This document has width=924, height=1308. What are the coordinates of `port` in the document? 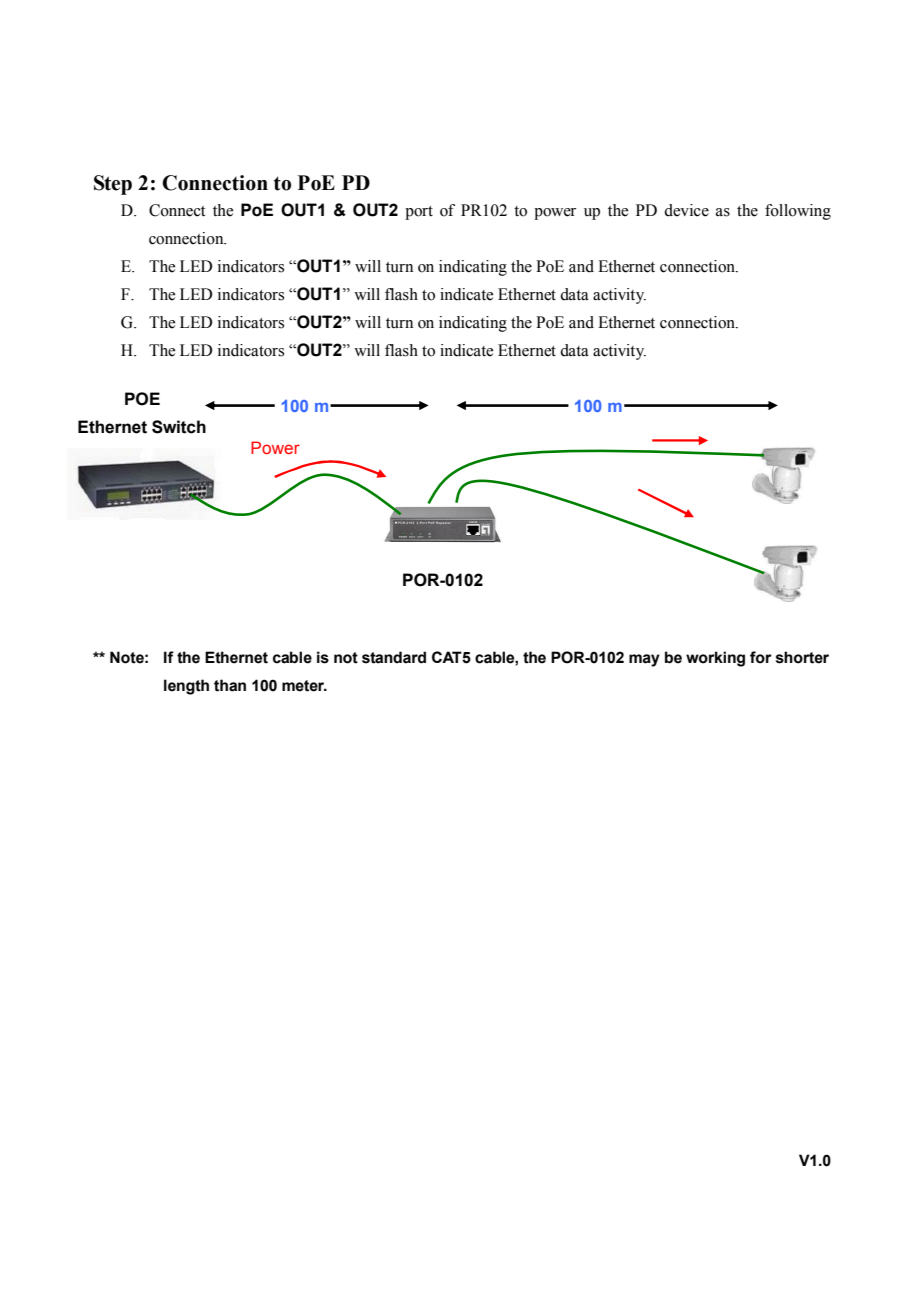 It's located at (419, 213).
